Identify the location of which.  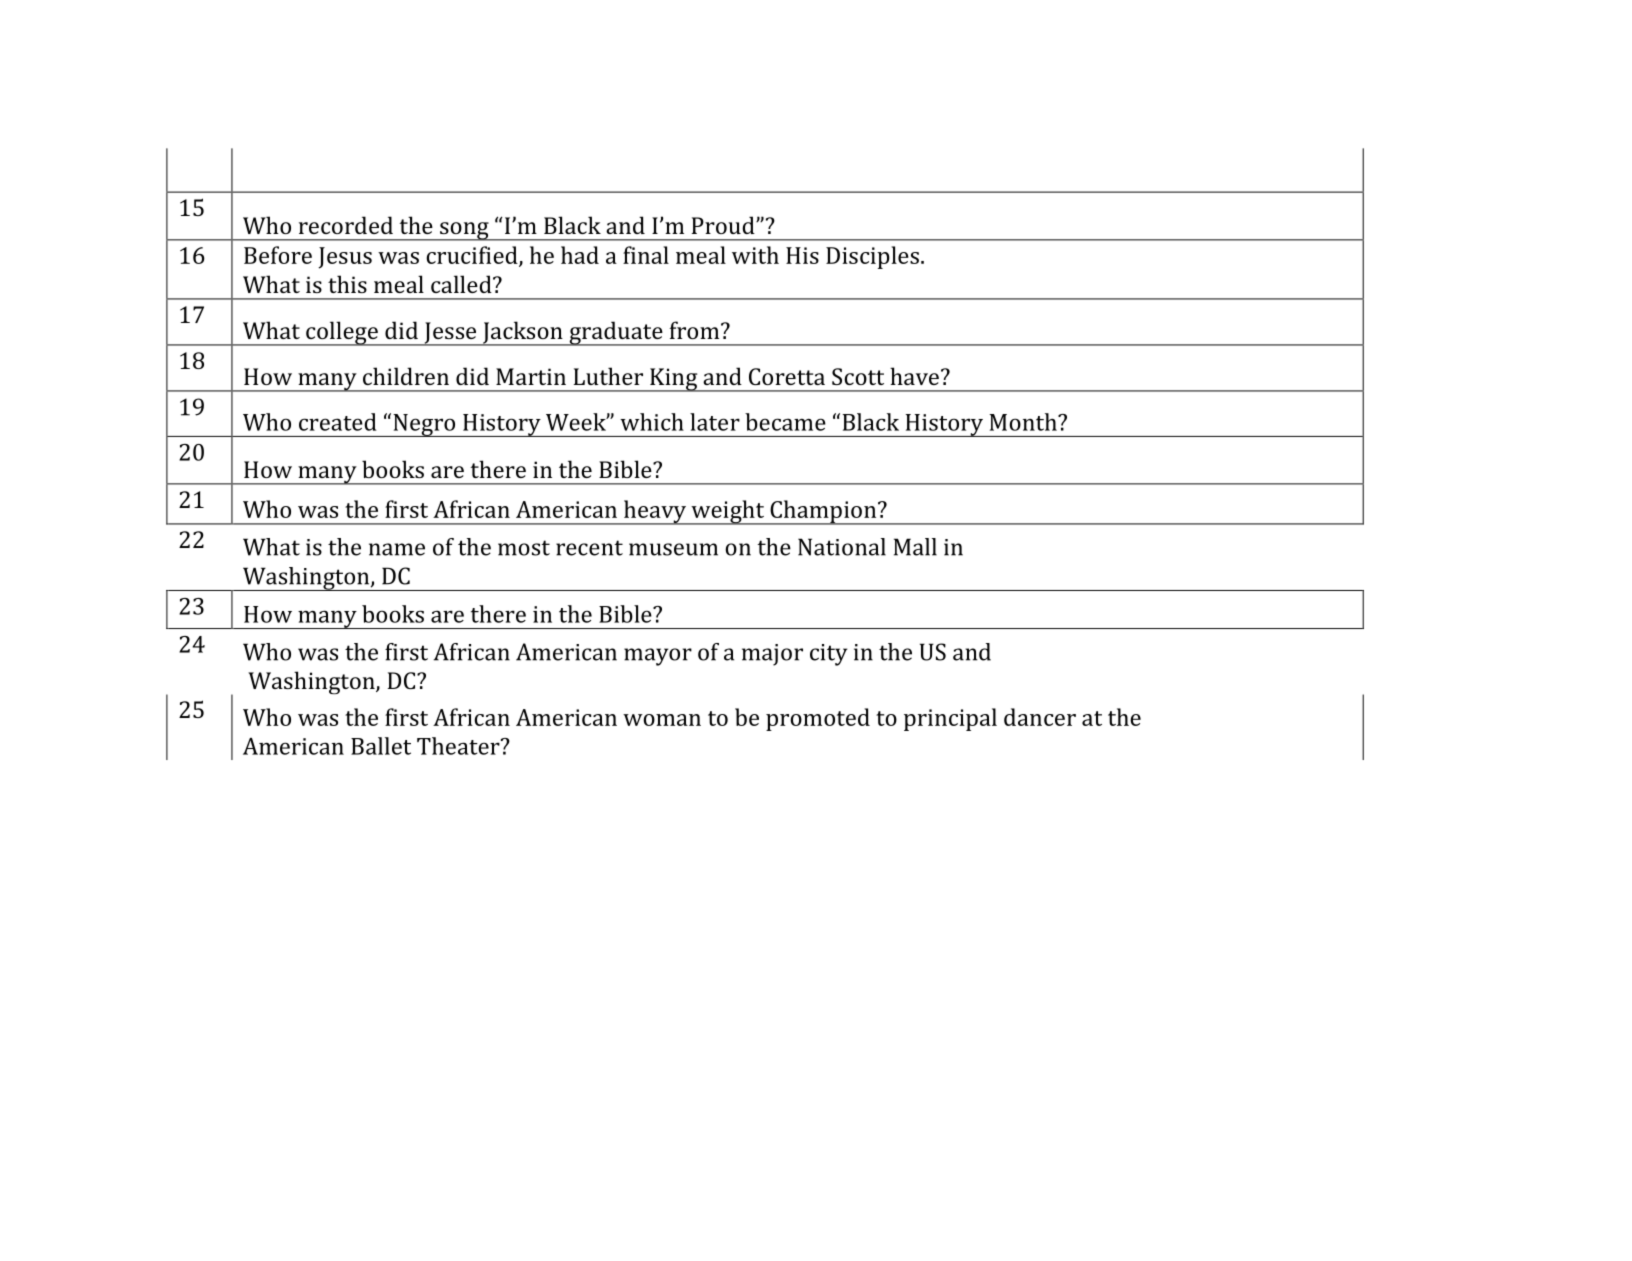
(652, 422).
